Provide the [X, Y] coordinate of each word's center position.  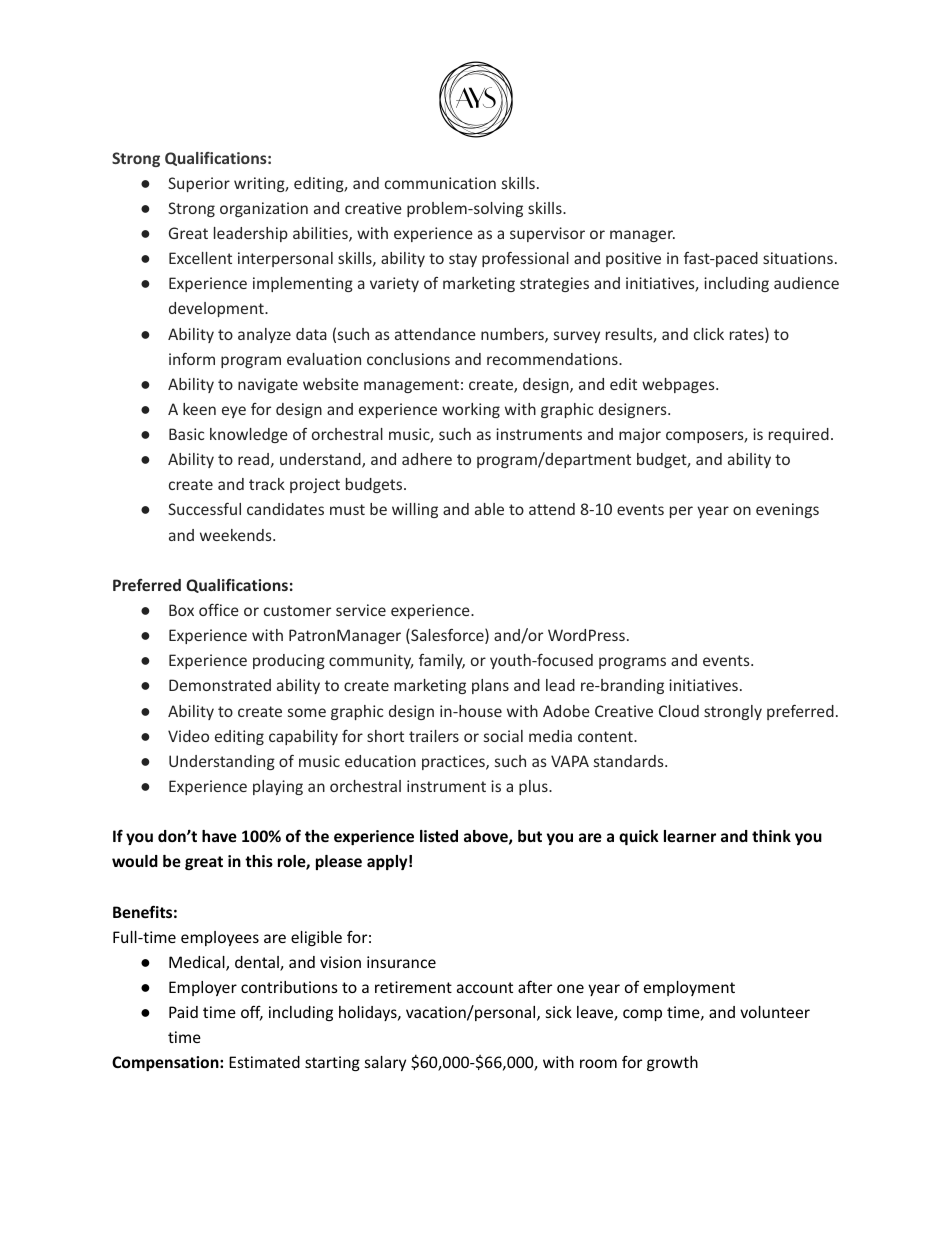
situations [798, 258]
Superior [199, 184]
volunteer [775, 1012]
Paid [183, 1012]
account [485, 987]
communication [440, 183]
